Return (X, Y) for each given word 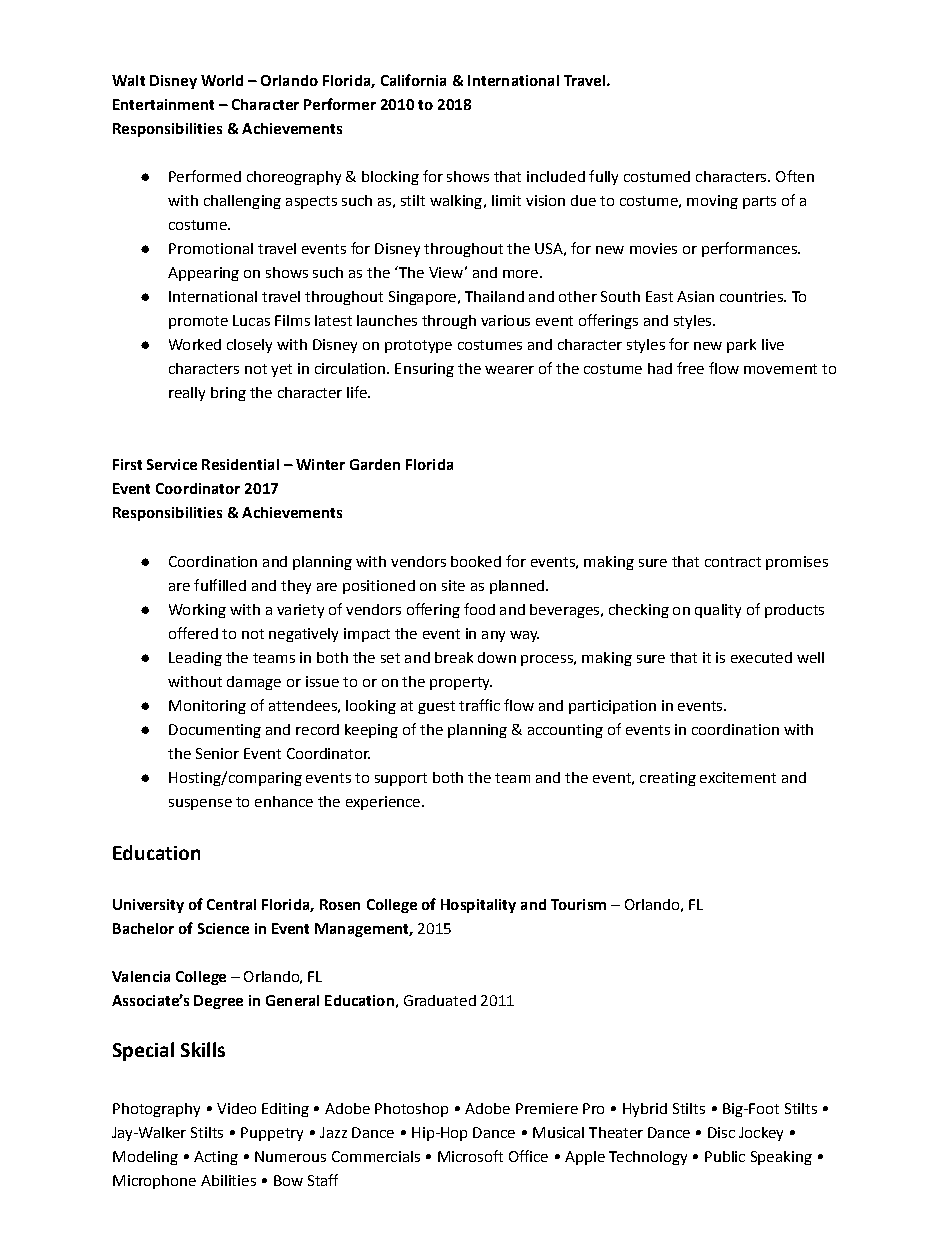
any (493, 636)
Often (795, 176)
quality (718, 611)
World (222, 80)
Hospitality (478, 906)
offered (193, 633)
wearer (509, 370)
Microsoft (470, 1156)
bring (228, 394)
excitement (738, 777)
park (741, 346)
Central (231, 904)
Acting (216, 1158)
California (413, 80)
